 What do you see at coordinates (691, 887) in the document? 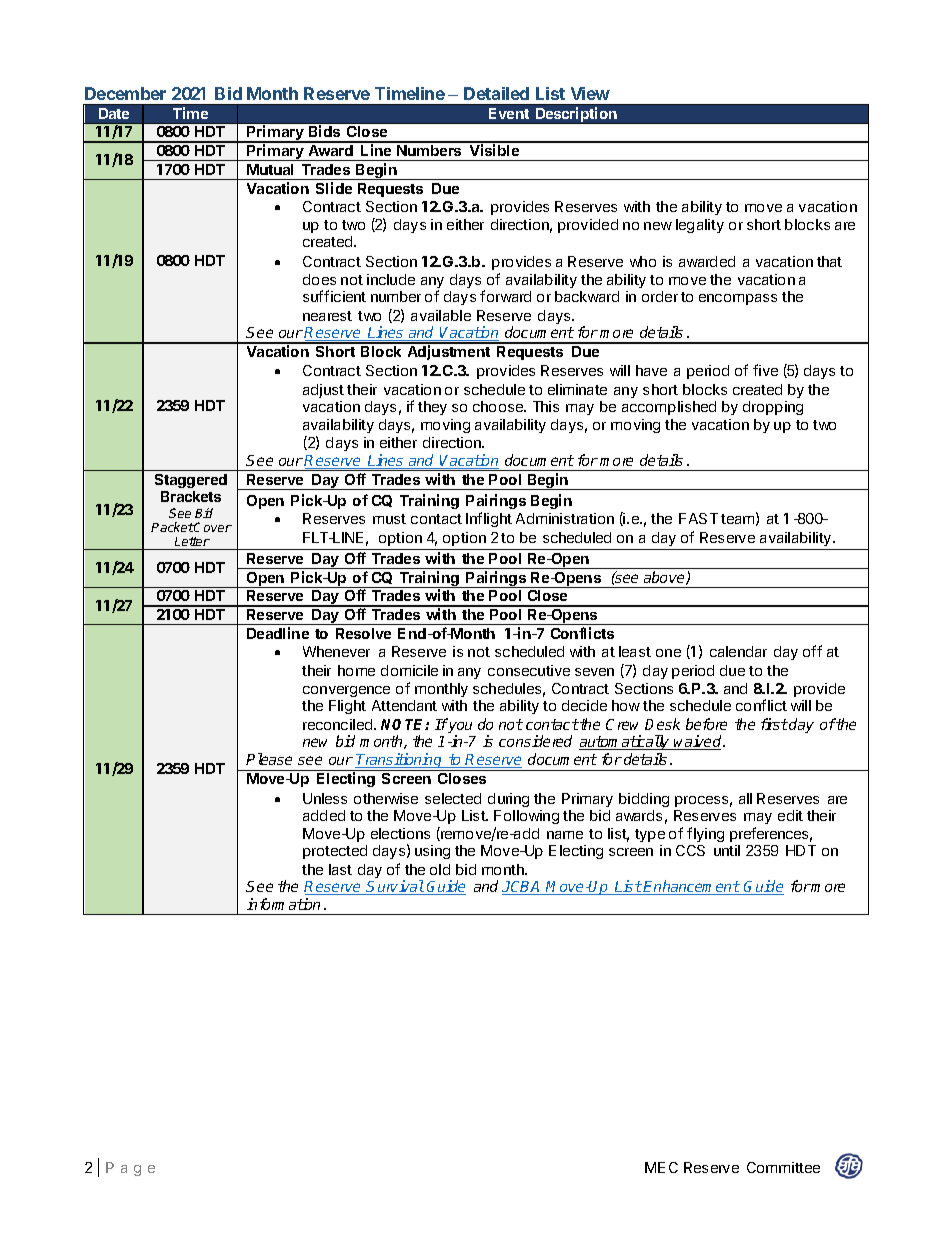
I see `Enhancement` at bounding box center [691, 887].
